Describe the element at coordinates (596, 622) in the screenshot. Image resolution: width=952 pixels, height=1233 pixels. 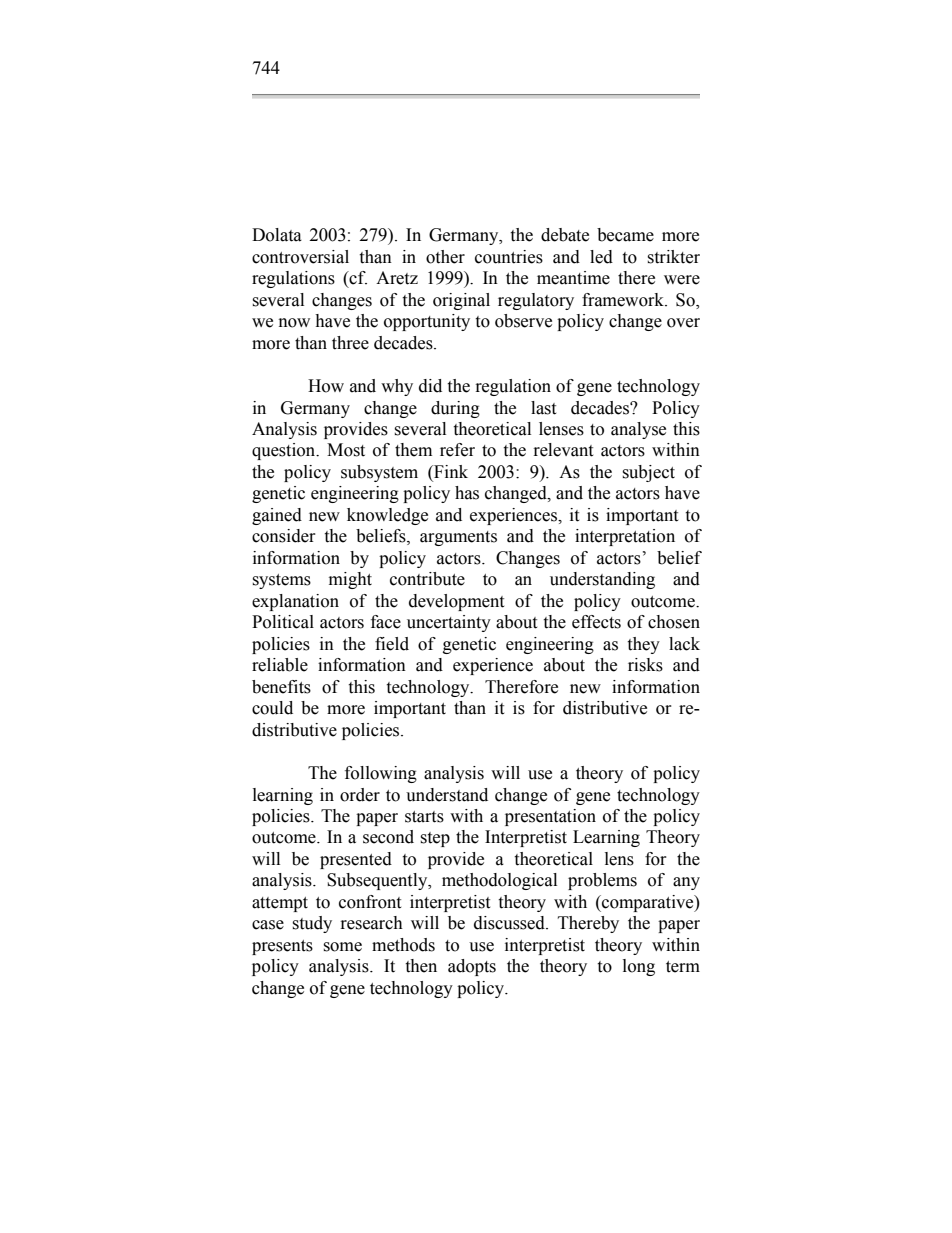
I see `effects` at that location.
